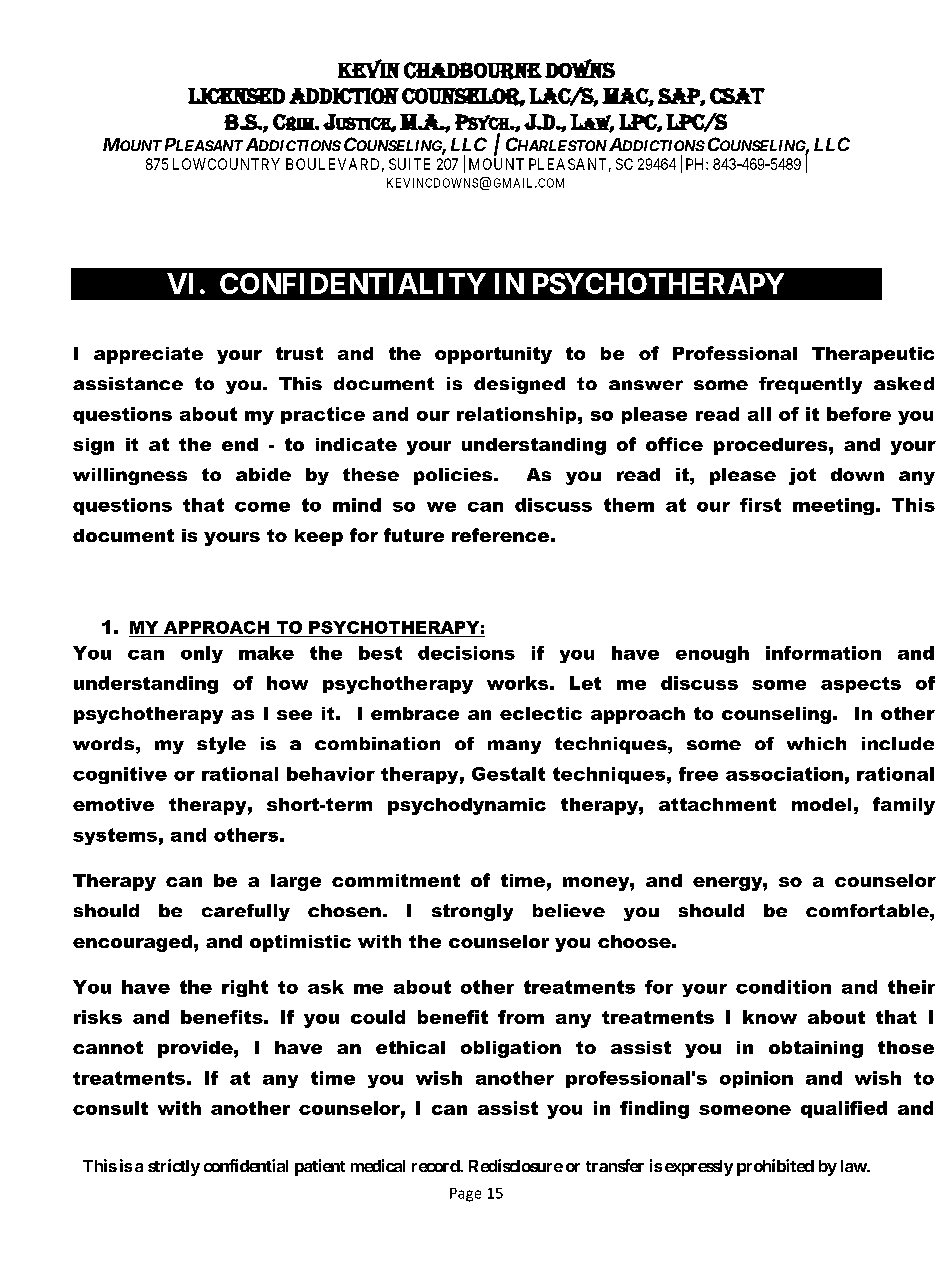 The height and width of the document is (1272, 952). Describe the element at coordinates (873, 355) in the document. I see `Therapeutic` at that location.
